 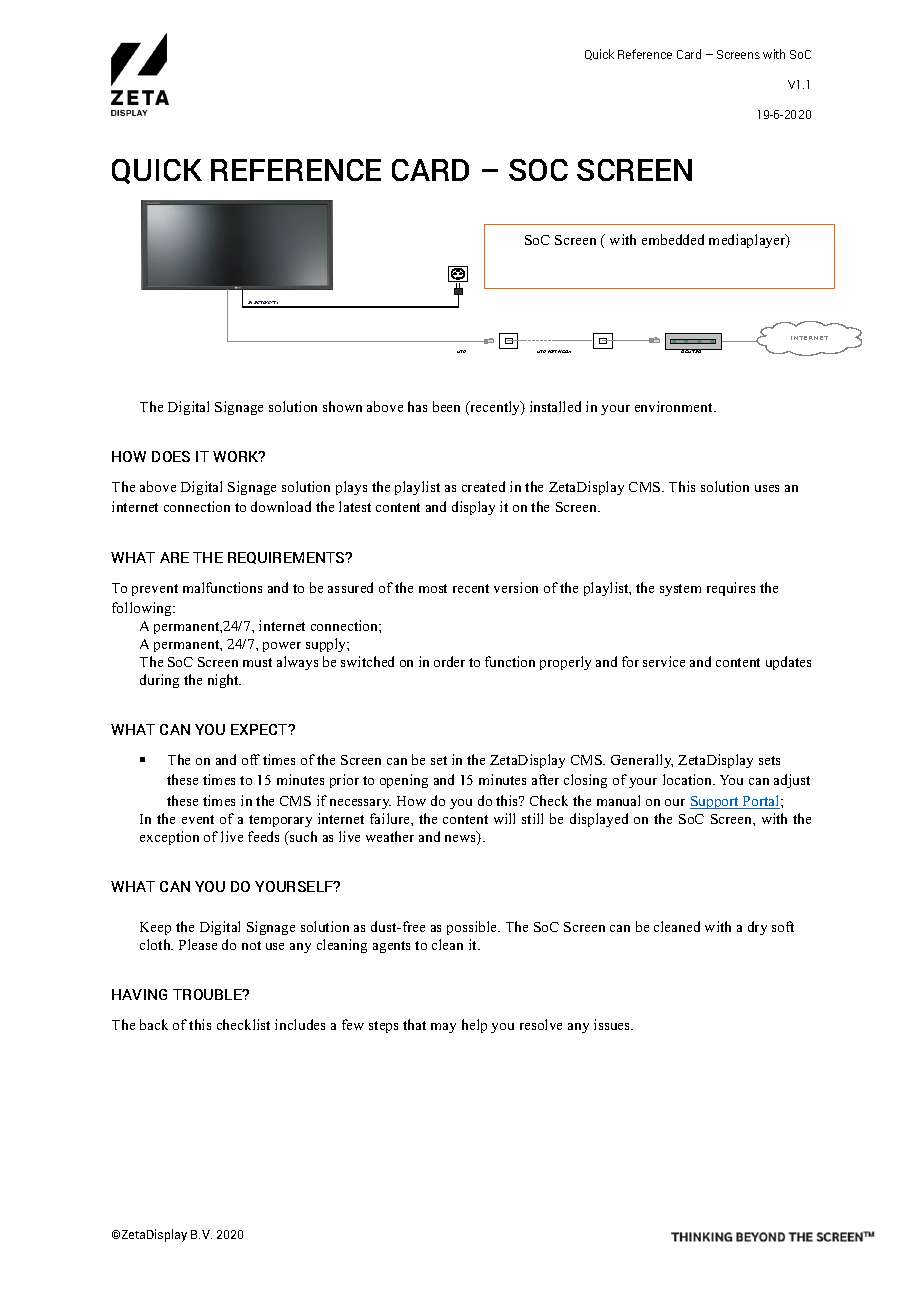 I want to click on download, so click(x=281, y=506).
